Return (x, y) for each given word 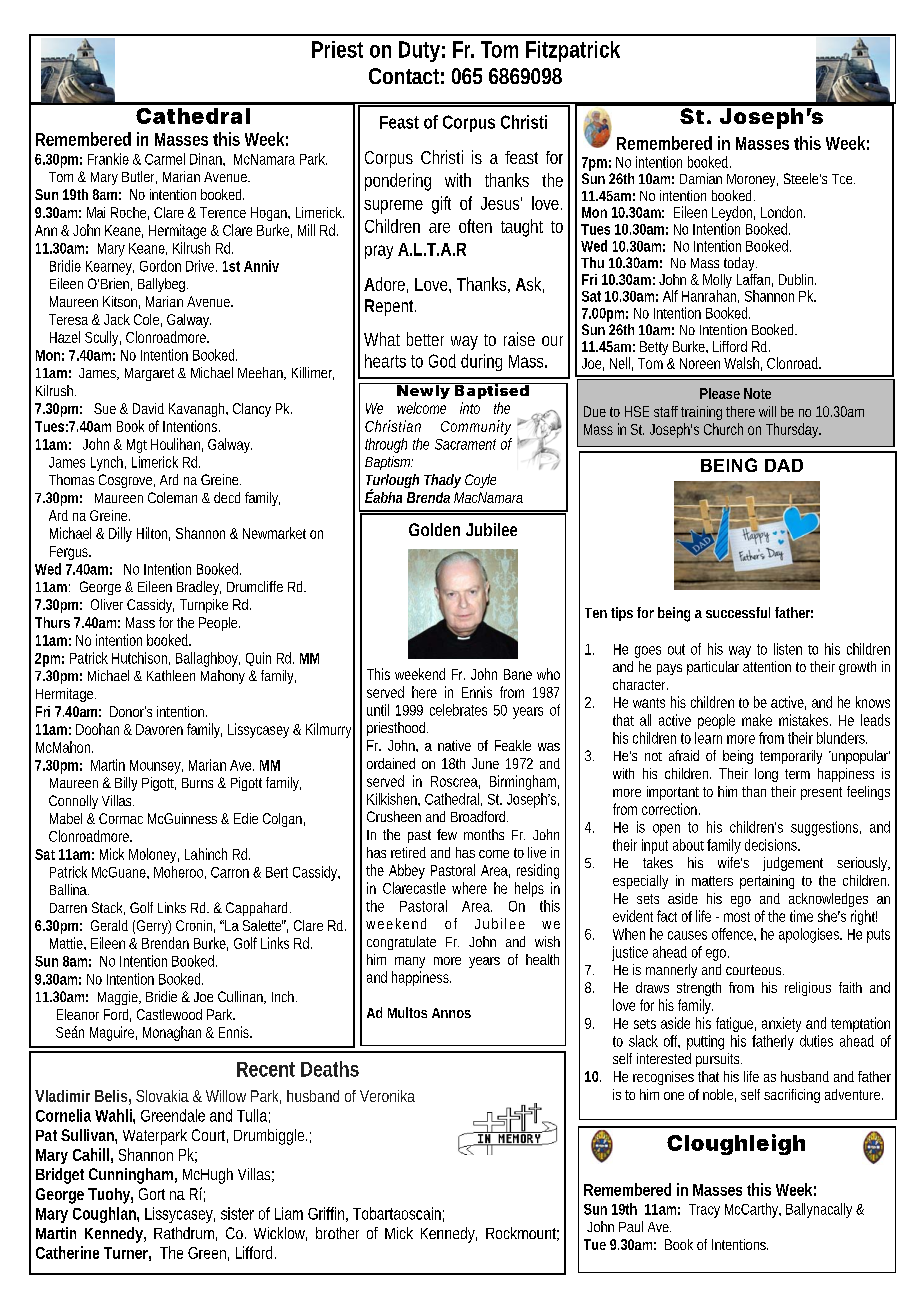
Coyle (480, 481)
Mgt (137, 446)
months (484, 834)
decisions (772, 845)
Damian (701, 178)
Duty (419, 51)
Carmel (165, 159)
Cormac (121, 818)
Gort (152, 1194)
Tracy (704, 1211)
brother (337, 1233)
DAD (784, 465)
